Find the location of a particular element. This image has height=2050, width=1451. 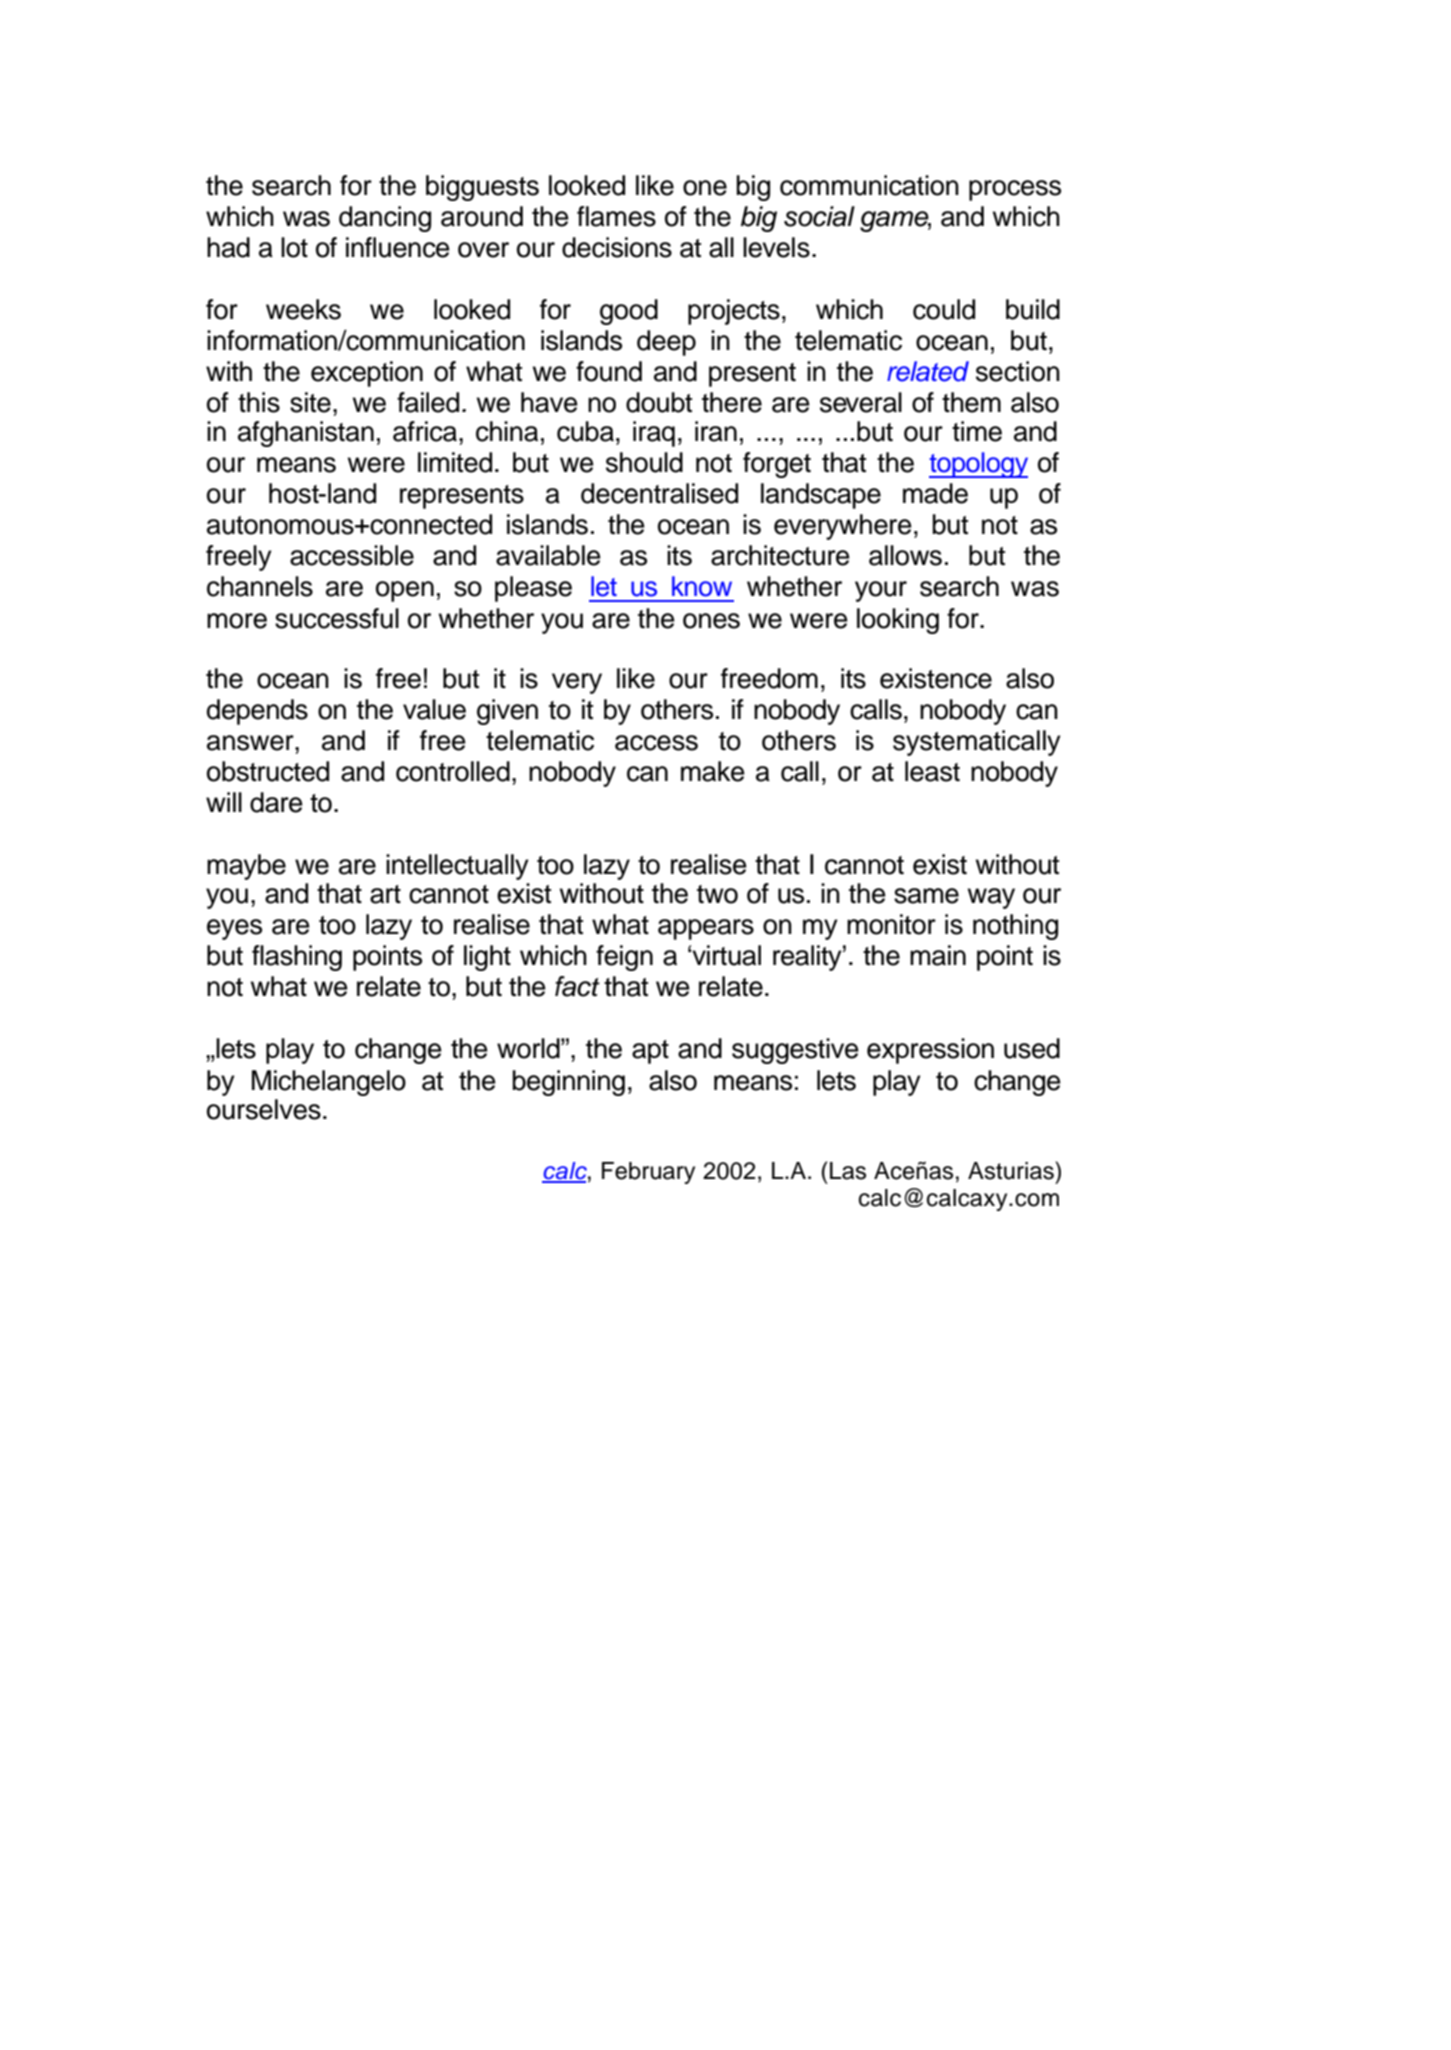

looking is located at coordinates (898, 621).
